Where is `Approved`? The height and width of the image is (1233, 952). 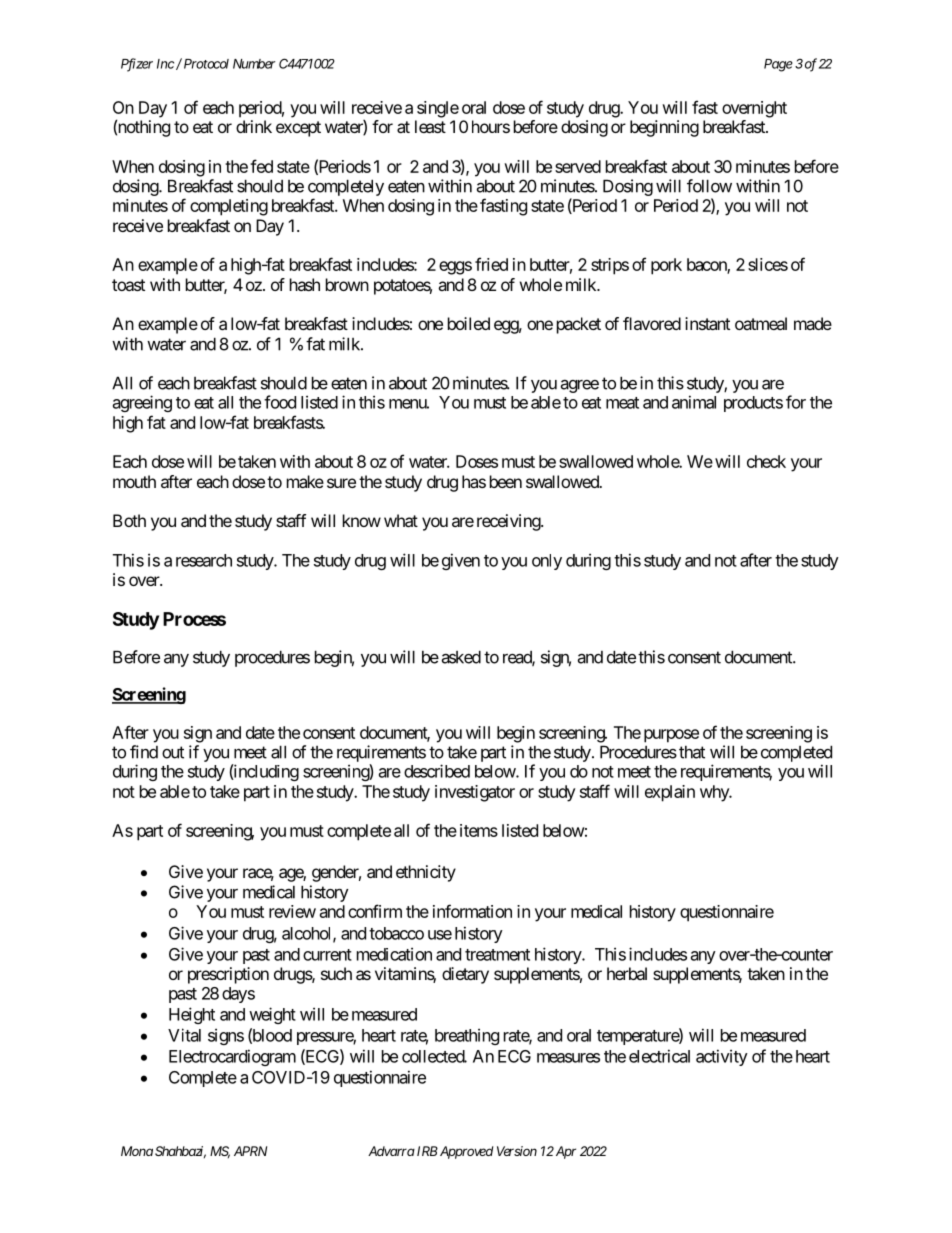 Approved is located at coordinates (466, 1152).
